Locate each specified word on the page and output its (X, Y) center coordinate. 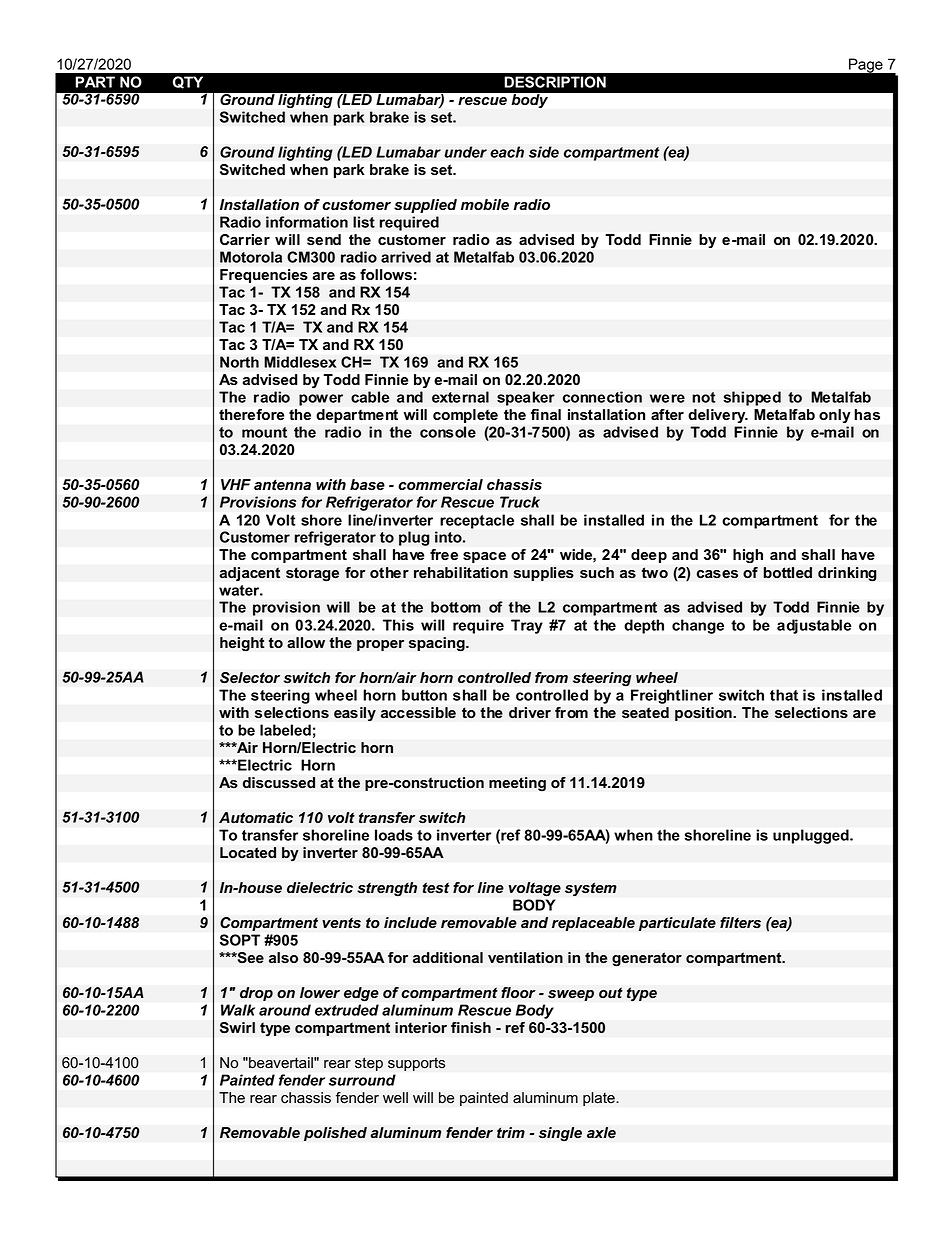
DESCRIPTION (555, 82)
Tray (527, 626)
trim (511, 1133)
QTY (188, 82)
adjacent (249, 574)
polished (335, 1134)
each (507, 152)
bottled (787, 573)
